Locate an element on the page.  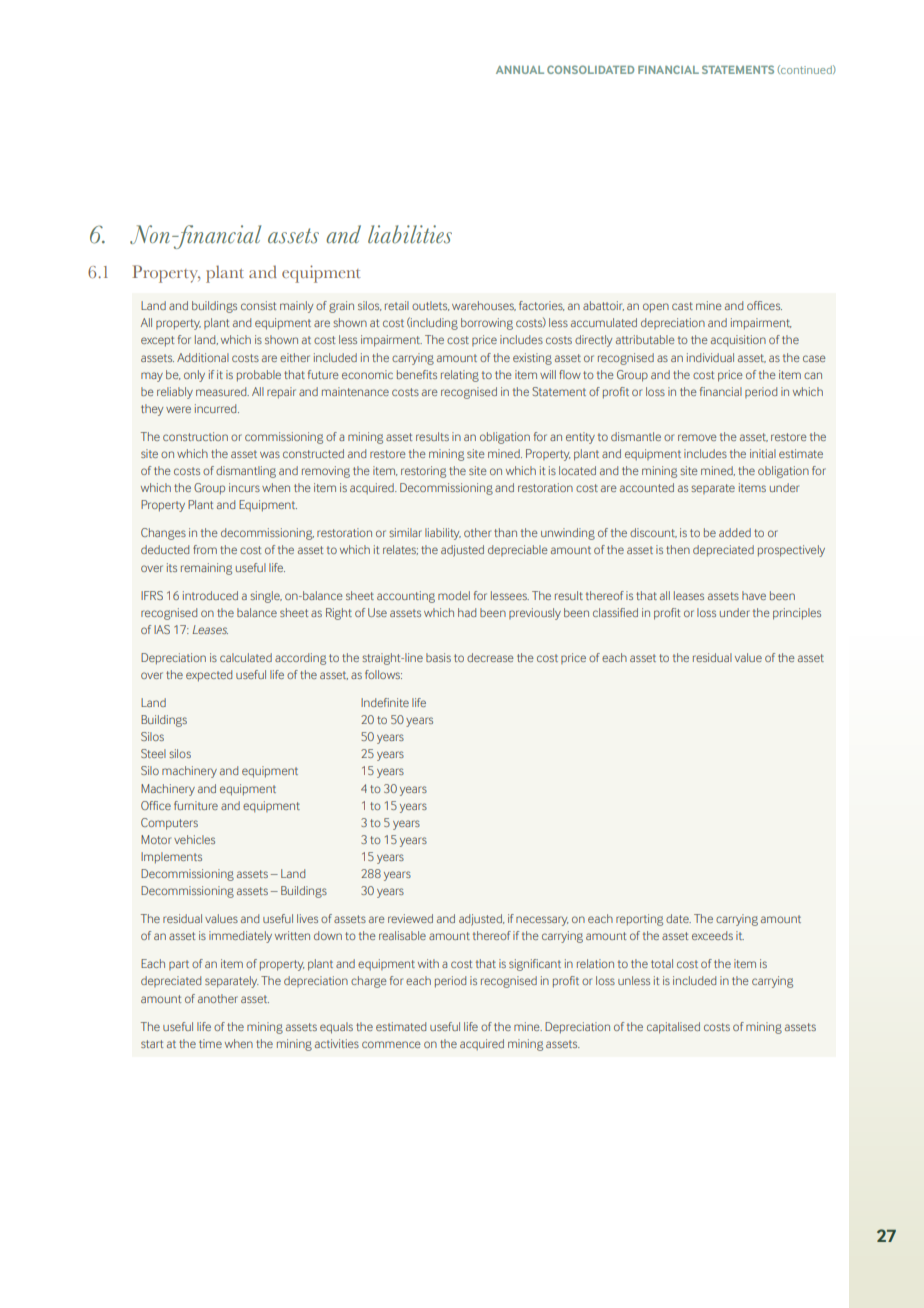
relating is located at coordinates (460, 376).
